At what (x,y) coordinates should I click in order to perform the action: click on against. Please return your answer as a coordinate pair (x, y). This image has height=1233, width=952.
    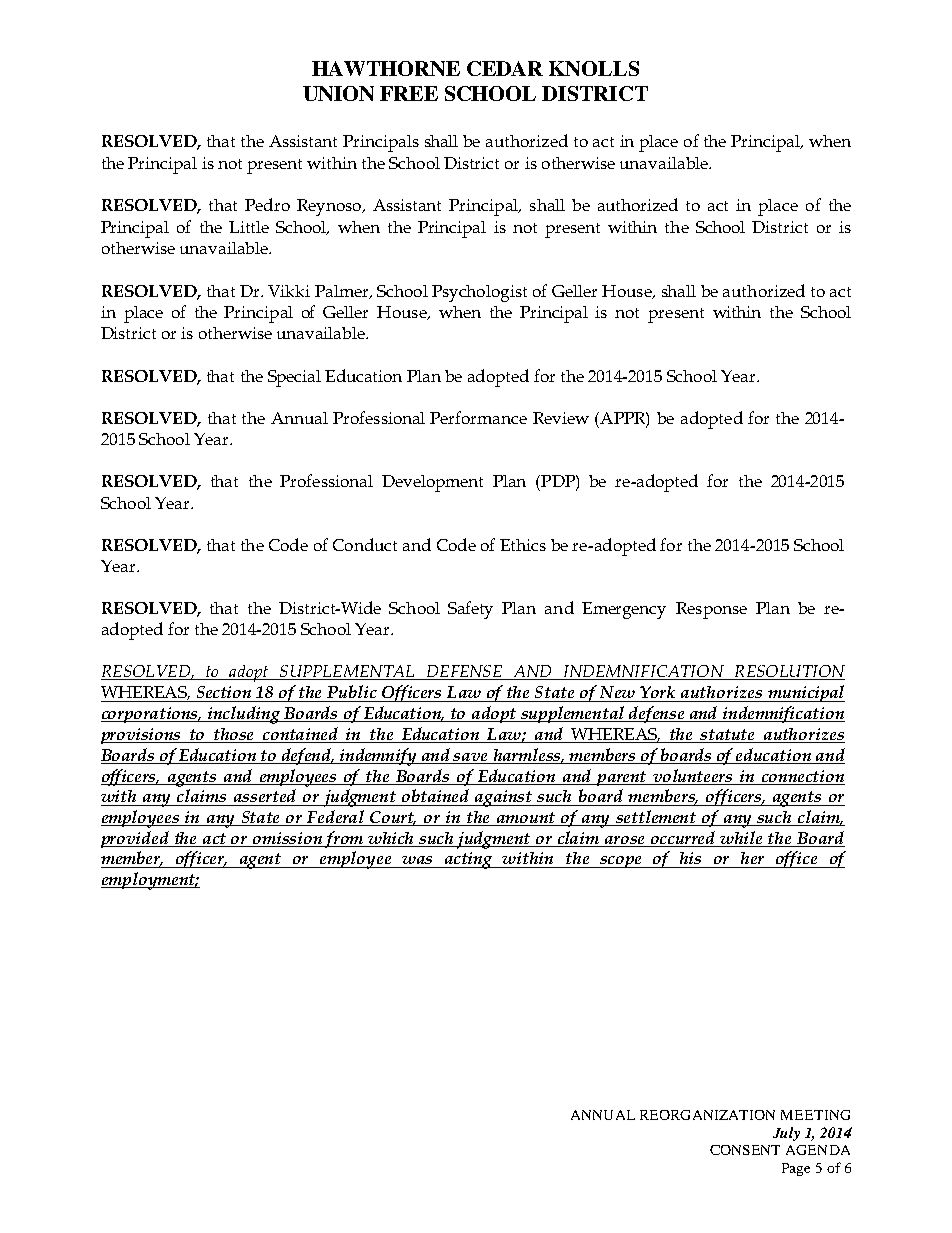
    Looking at the image, I should click on (504, 798).
